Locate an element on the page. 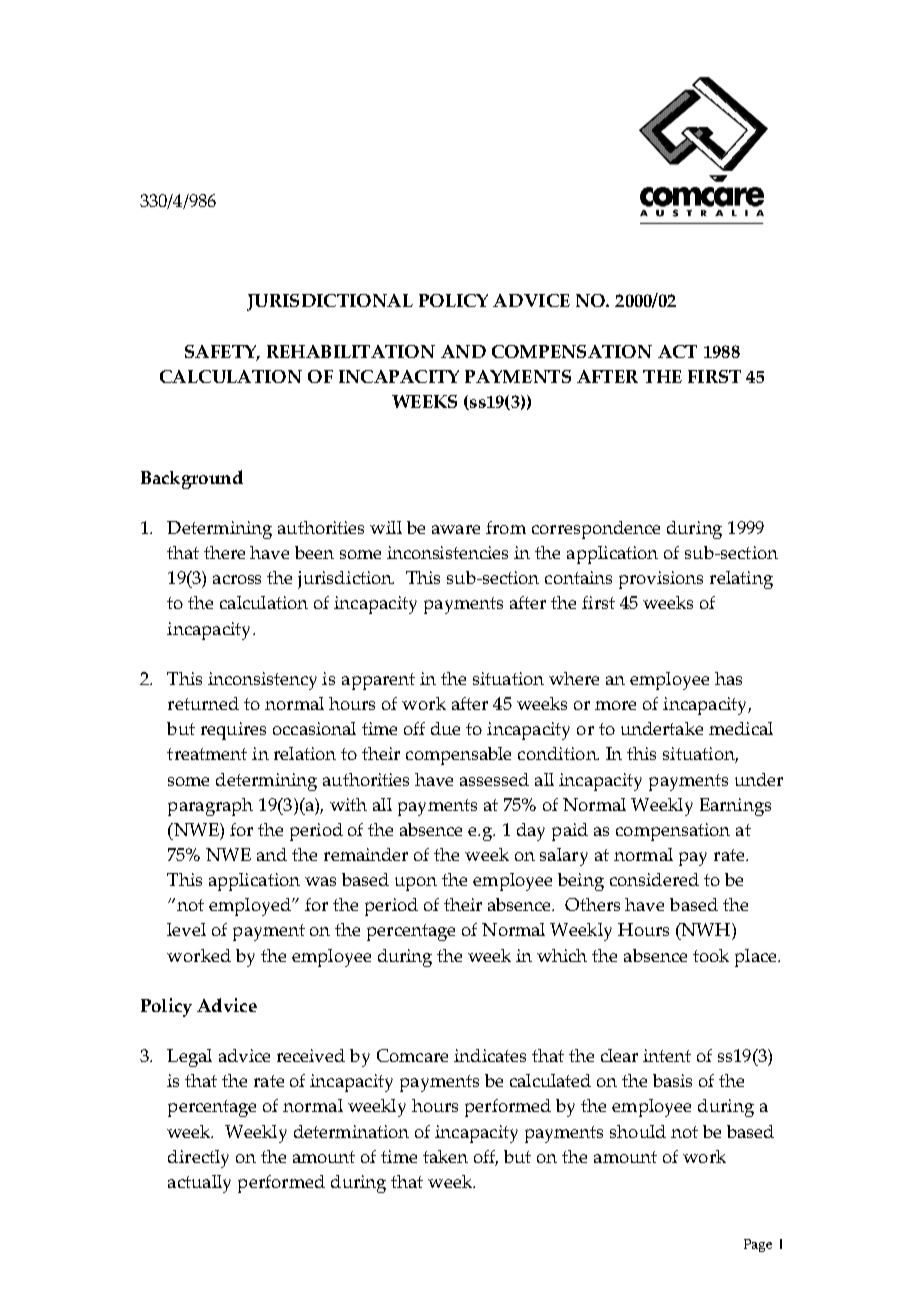 Image resolution: width=924 pixels, height=1308 pixels. correspondence is located at coordinates (596, 530).
